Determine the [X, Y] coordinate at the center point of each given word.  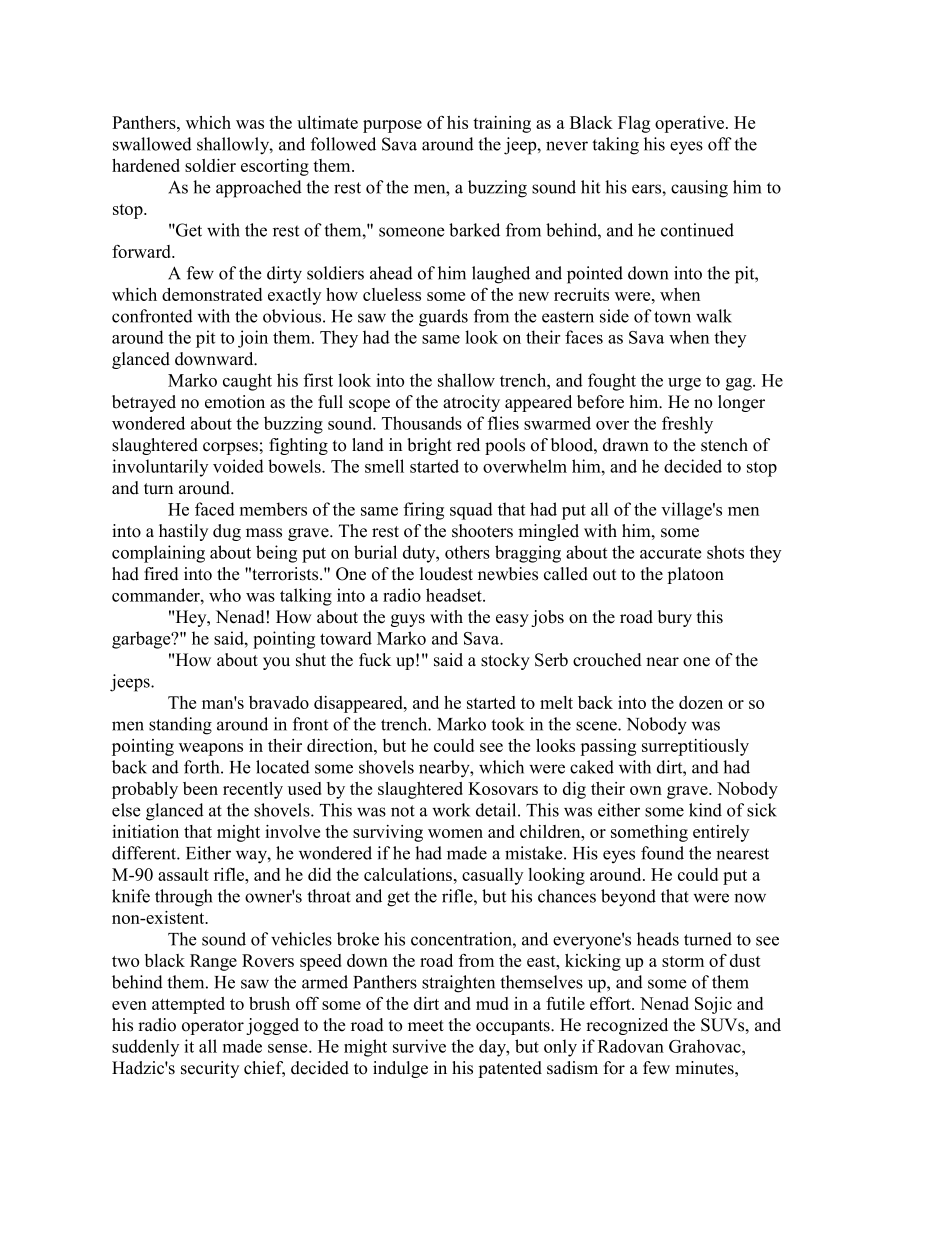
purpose [392, 126]
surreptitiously [695, 747]
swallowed [152, 144]
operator [213, 1027]
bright [429, 446]
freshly [687, 425]
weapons [211, 749]
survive [419, 1046]
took [507, 724]
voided [238, 466]
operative [691, 124]
